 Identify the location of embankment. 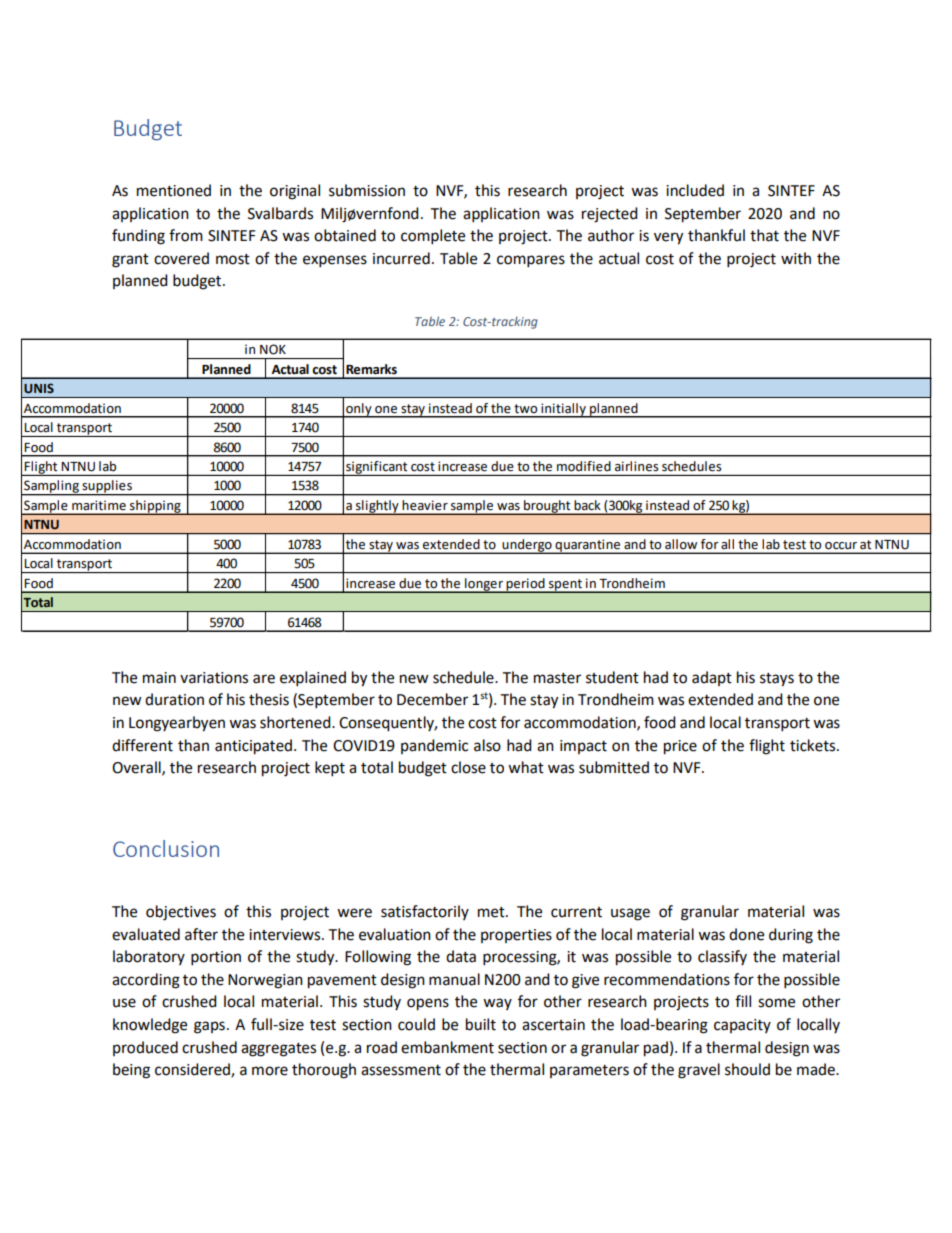
(447, 1047).
